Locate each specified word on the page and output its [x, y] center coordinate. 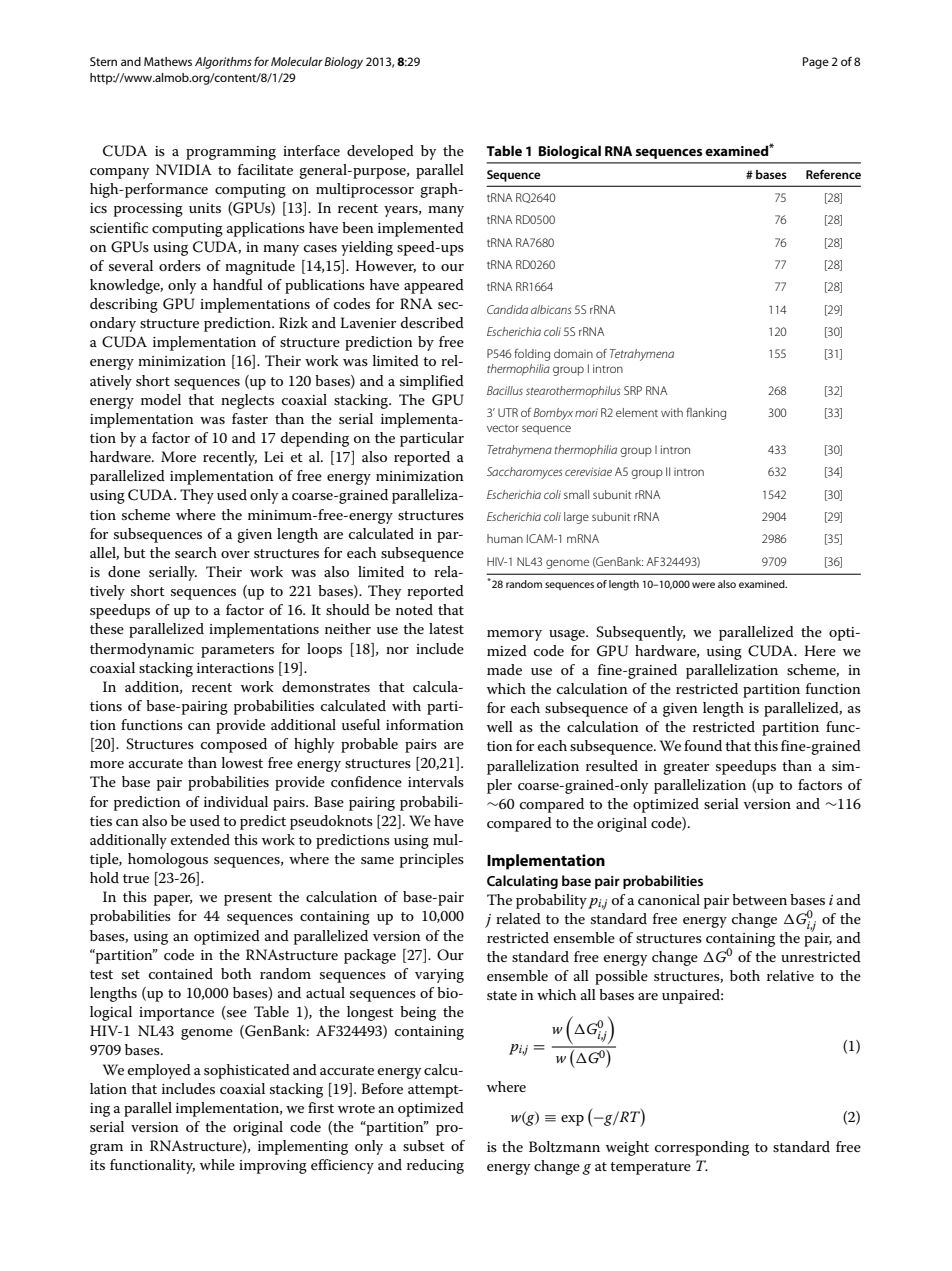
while [217, 1164]
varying [439, 976]
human [505, 538]
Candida [507, 309]
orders [180, 265]
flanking [706, 413]
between [759, 899]
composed [234, 745]
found [703, 745]
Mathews [168, 61]
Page [816, 63]
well [500, 726]
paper [173, 900]
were [703, 585]
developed [380, 152]
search [196, 552]
